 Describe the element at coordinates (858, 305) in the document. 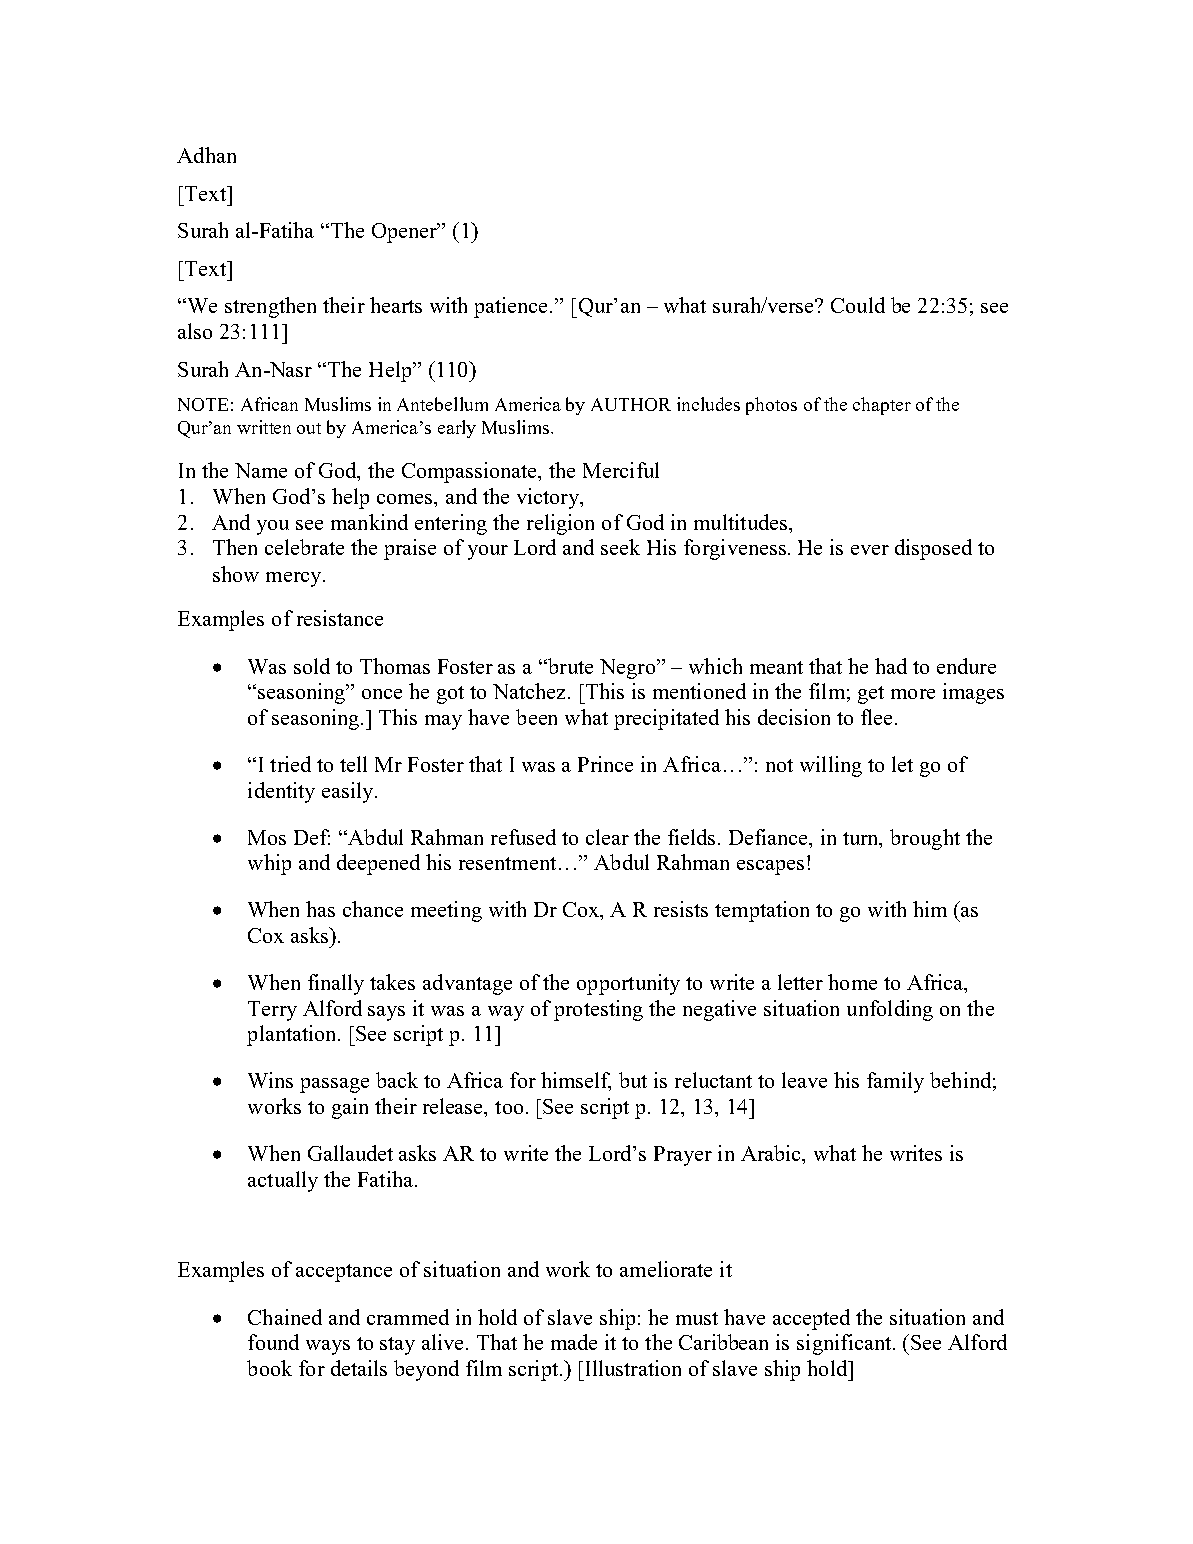

I see `Could` at that location.
